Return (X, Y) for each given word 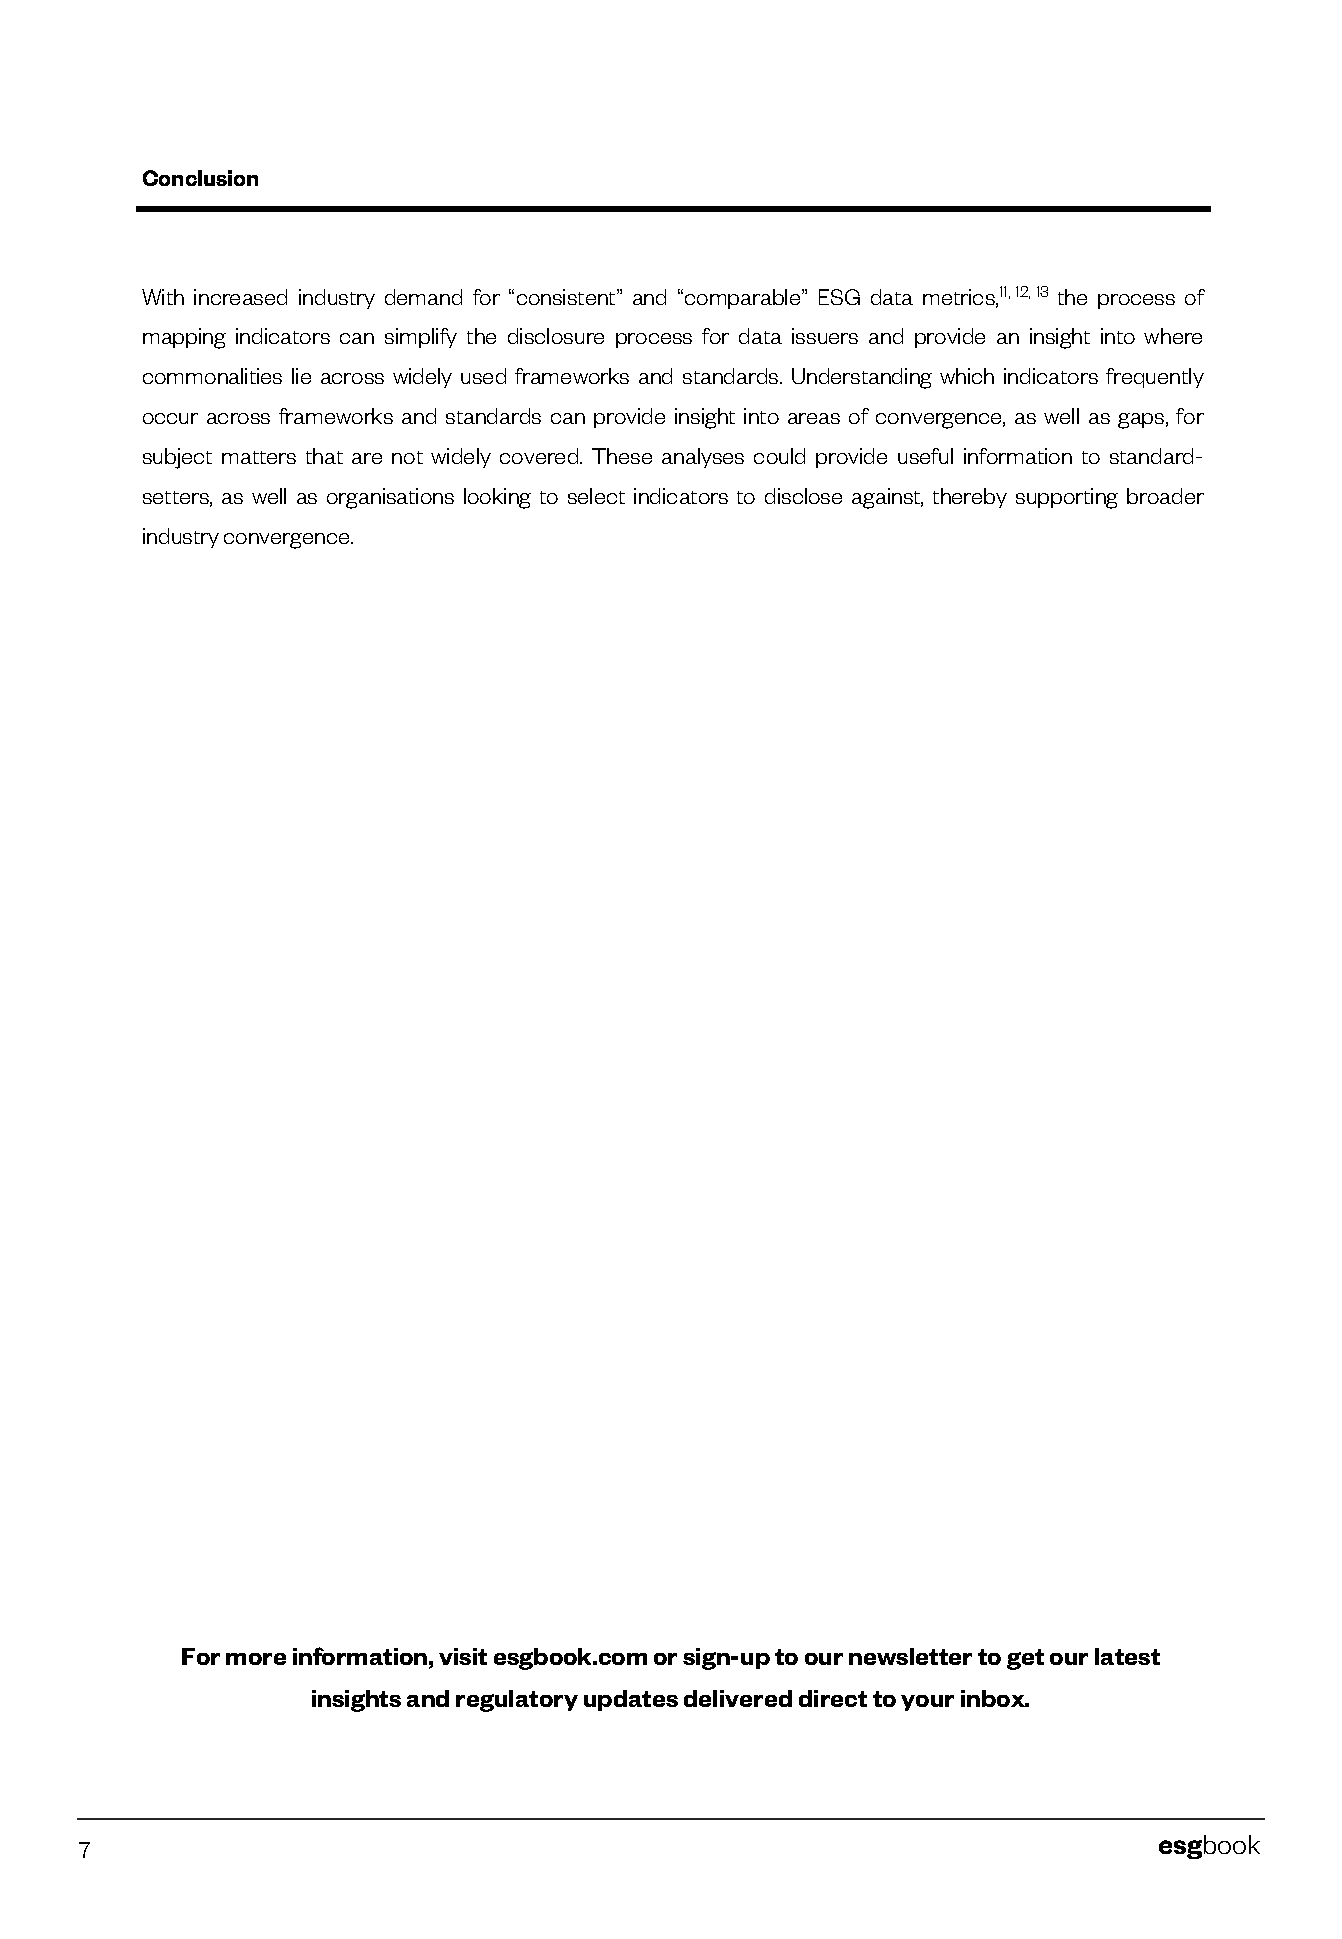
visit (463, 1656)
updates (631, 1700)
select (596, 496)
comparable (744, 299)
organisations (390, 498)
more (256, 1659)
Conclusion (200, 178)
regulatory (517, 1701)
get (1025, 1659)
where (1173, 336)
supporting (1067, 498)
